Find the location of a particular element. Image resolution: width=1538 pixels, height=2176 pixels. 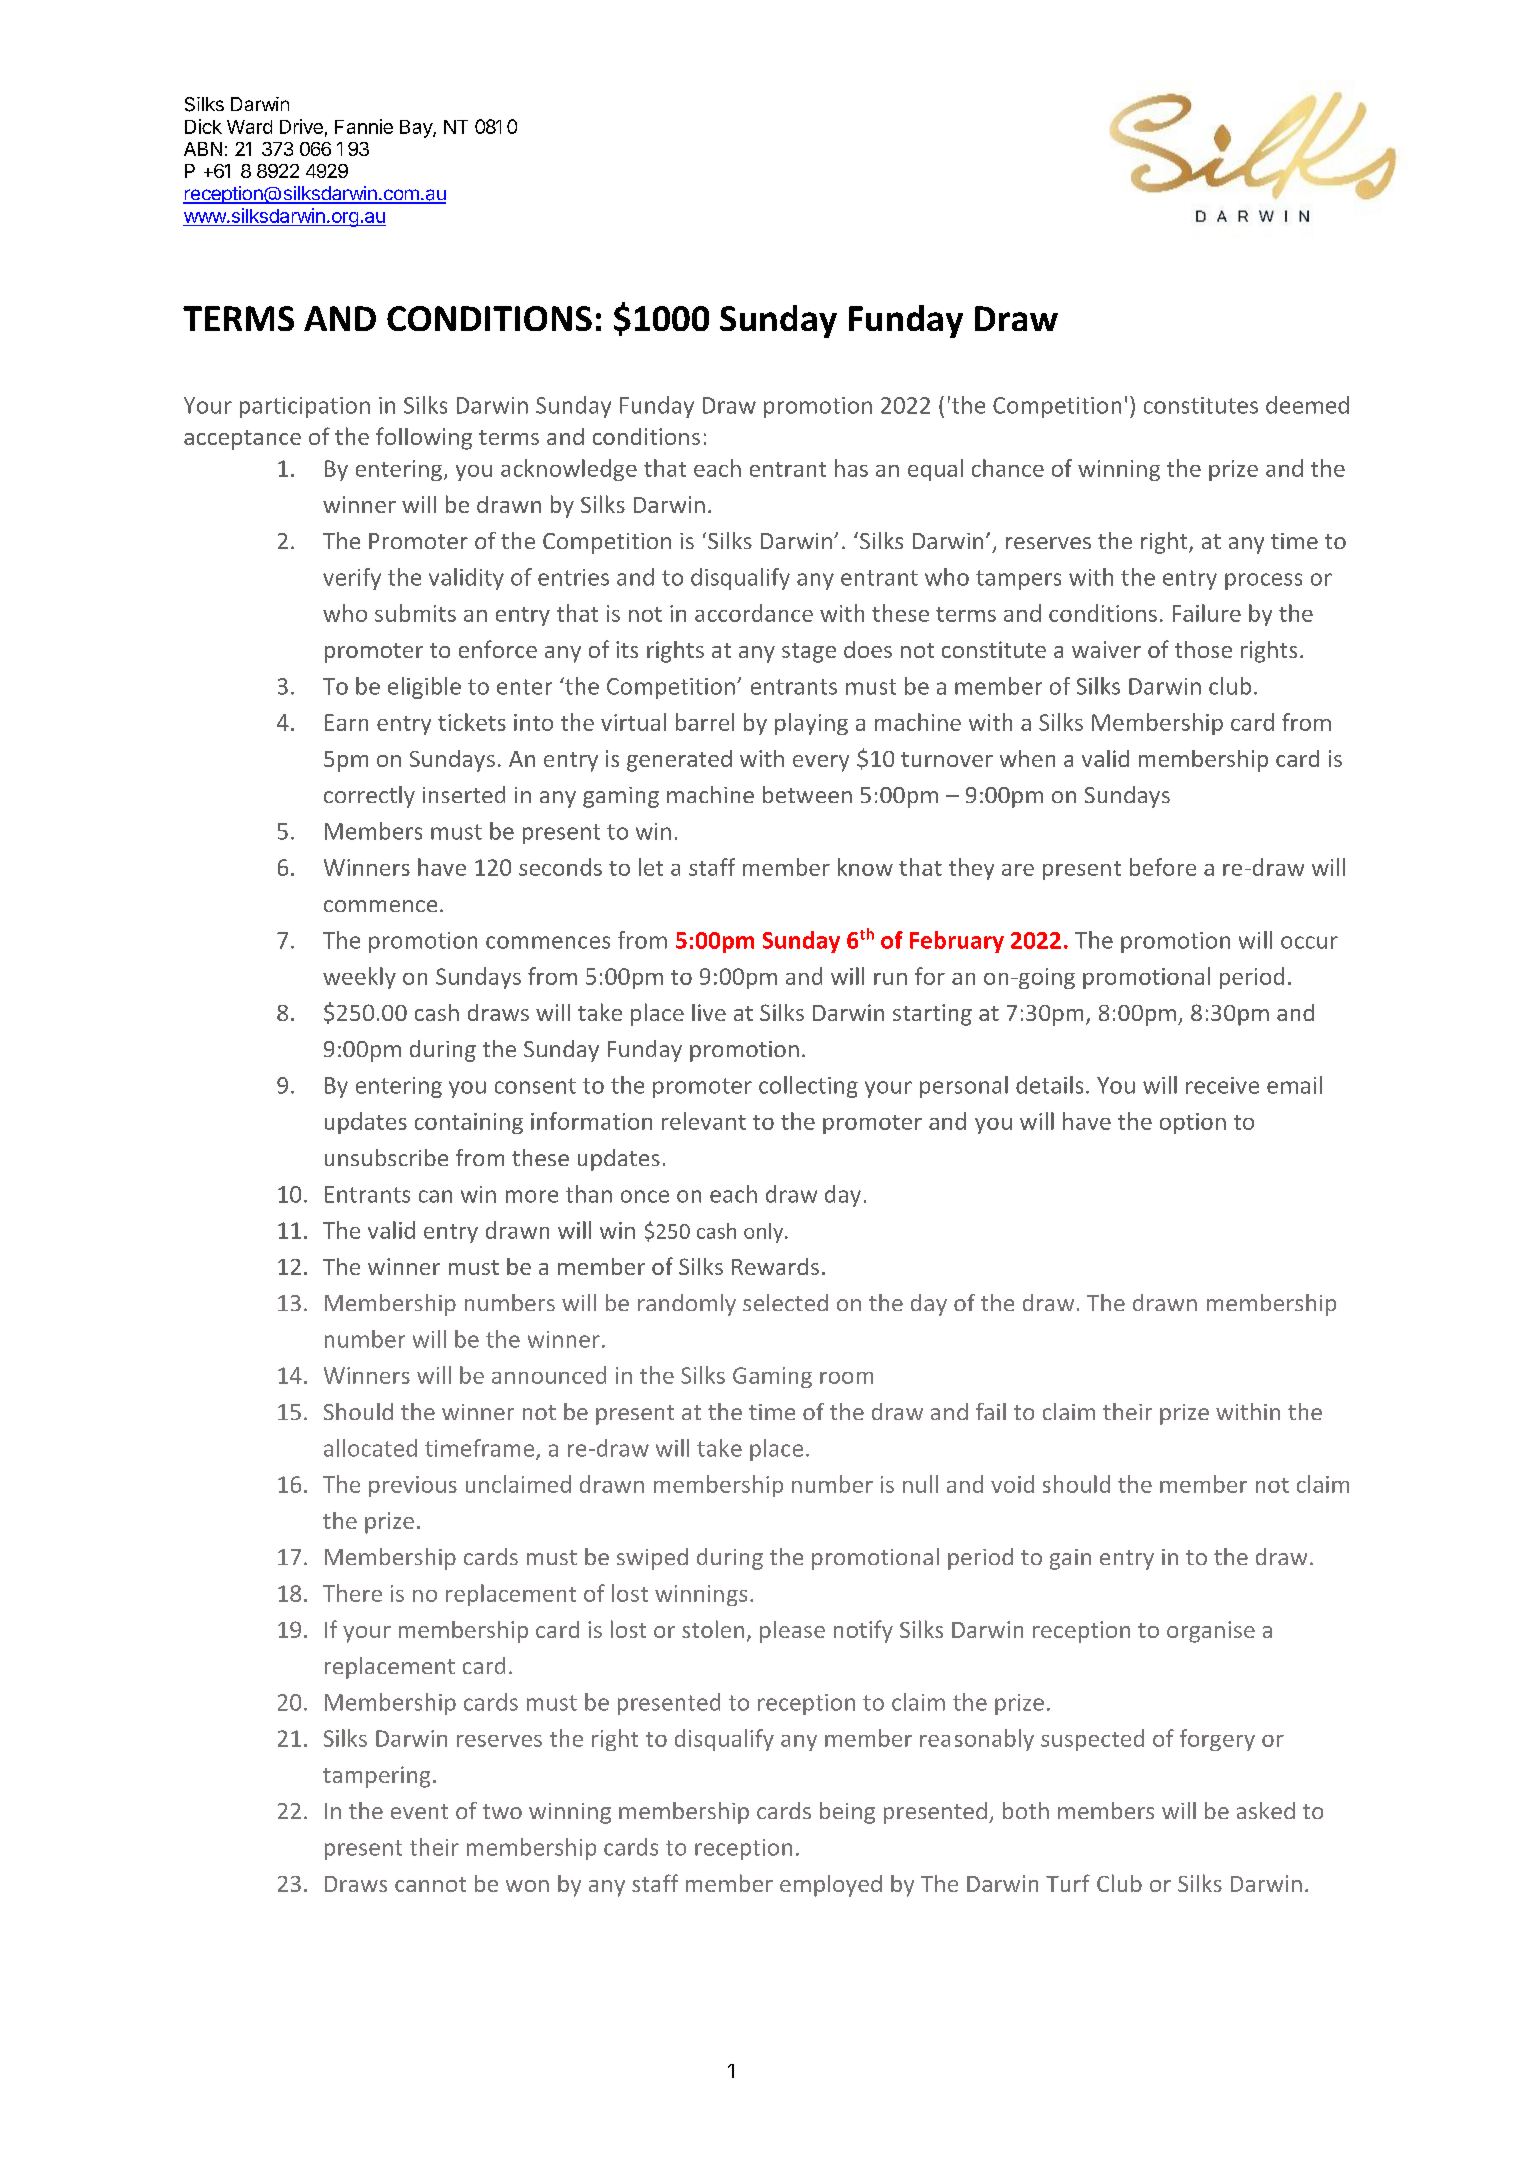

tampering is located at coordinates (376, 1777).
